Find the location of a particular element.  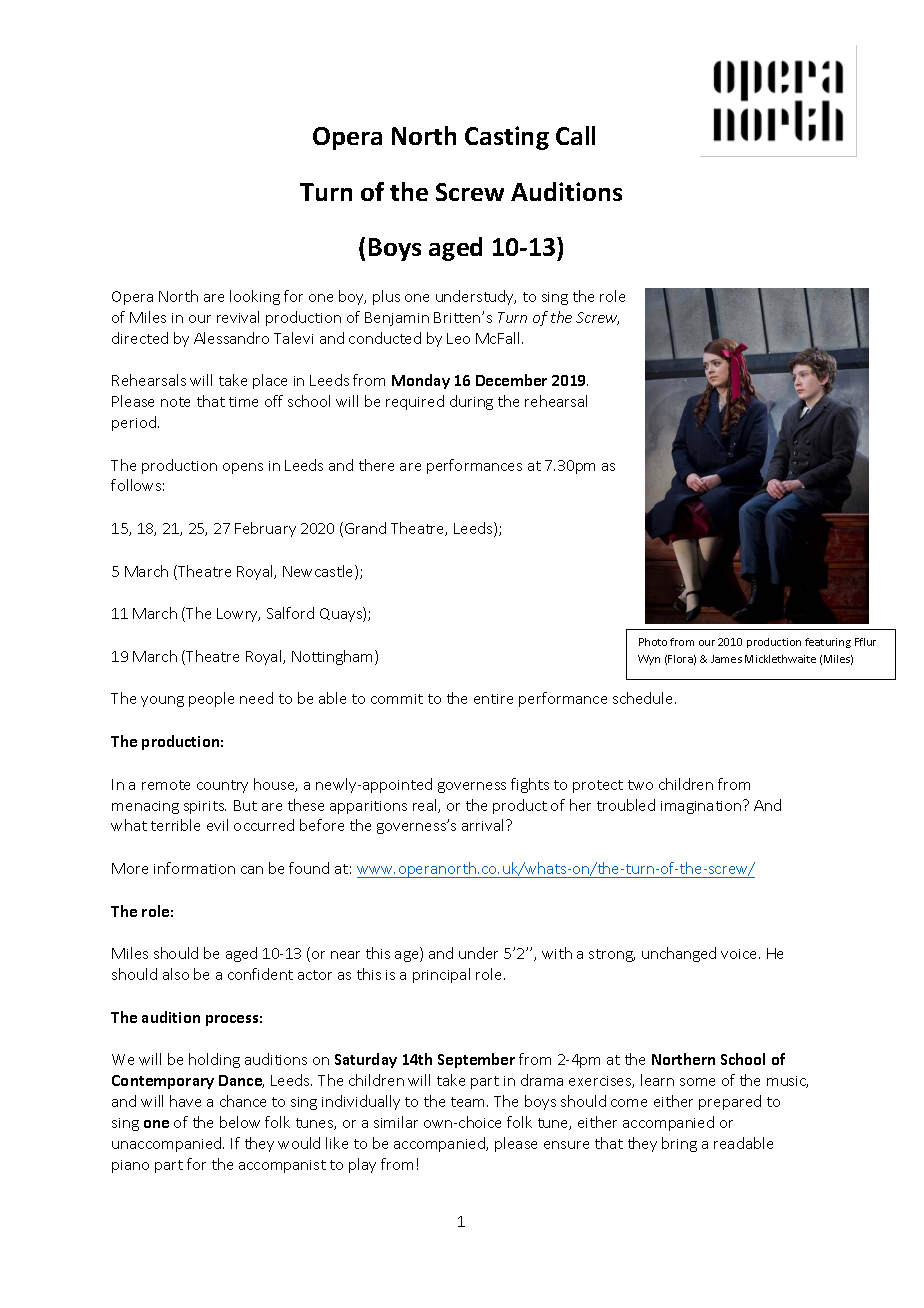

information is located at coordinates (194, 868).
